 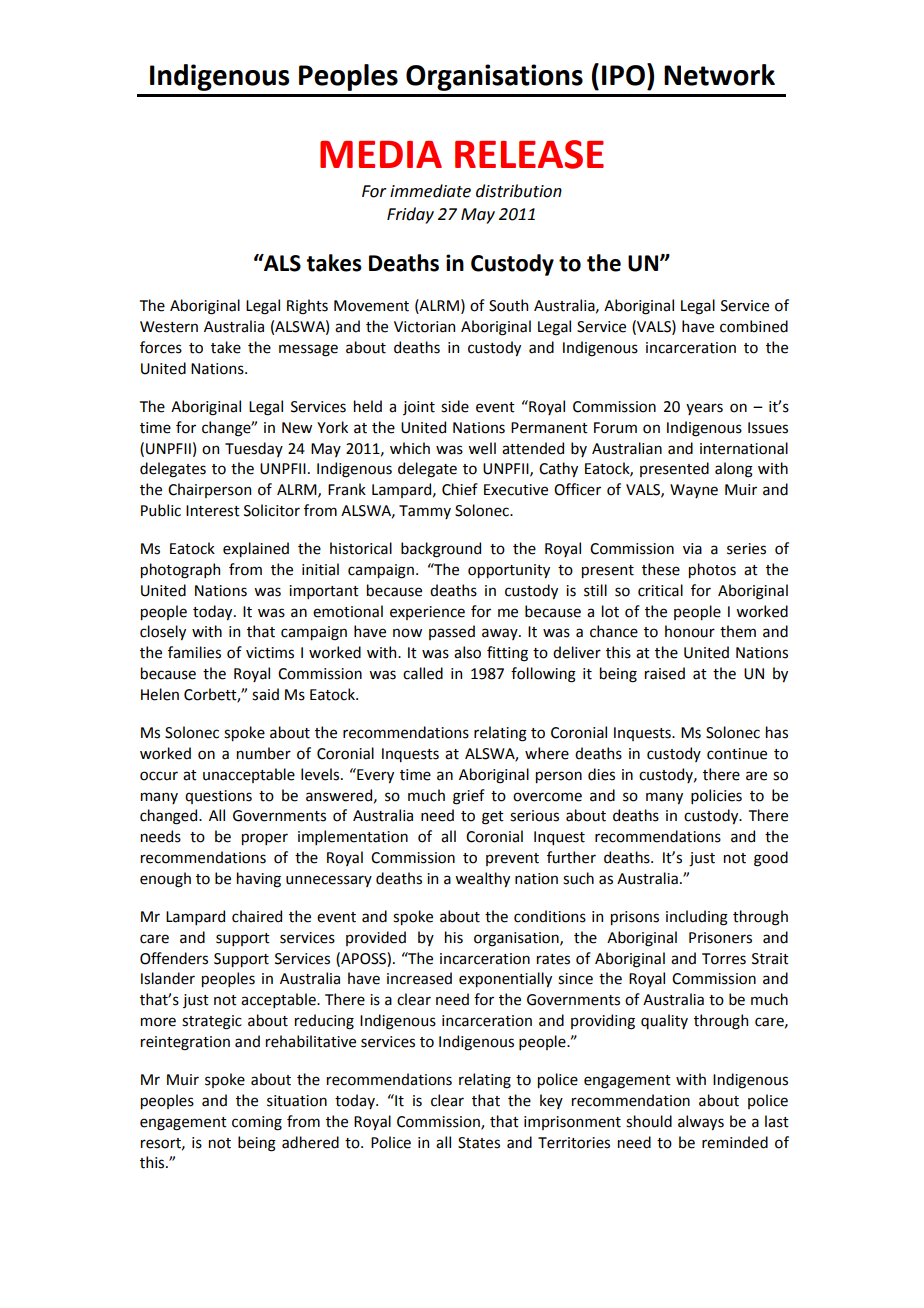 I want to click on Friday, so click(x=410, y=215).
